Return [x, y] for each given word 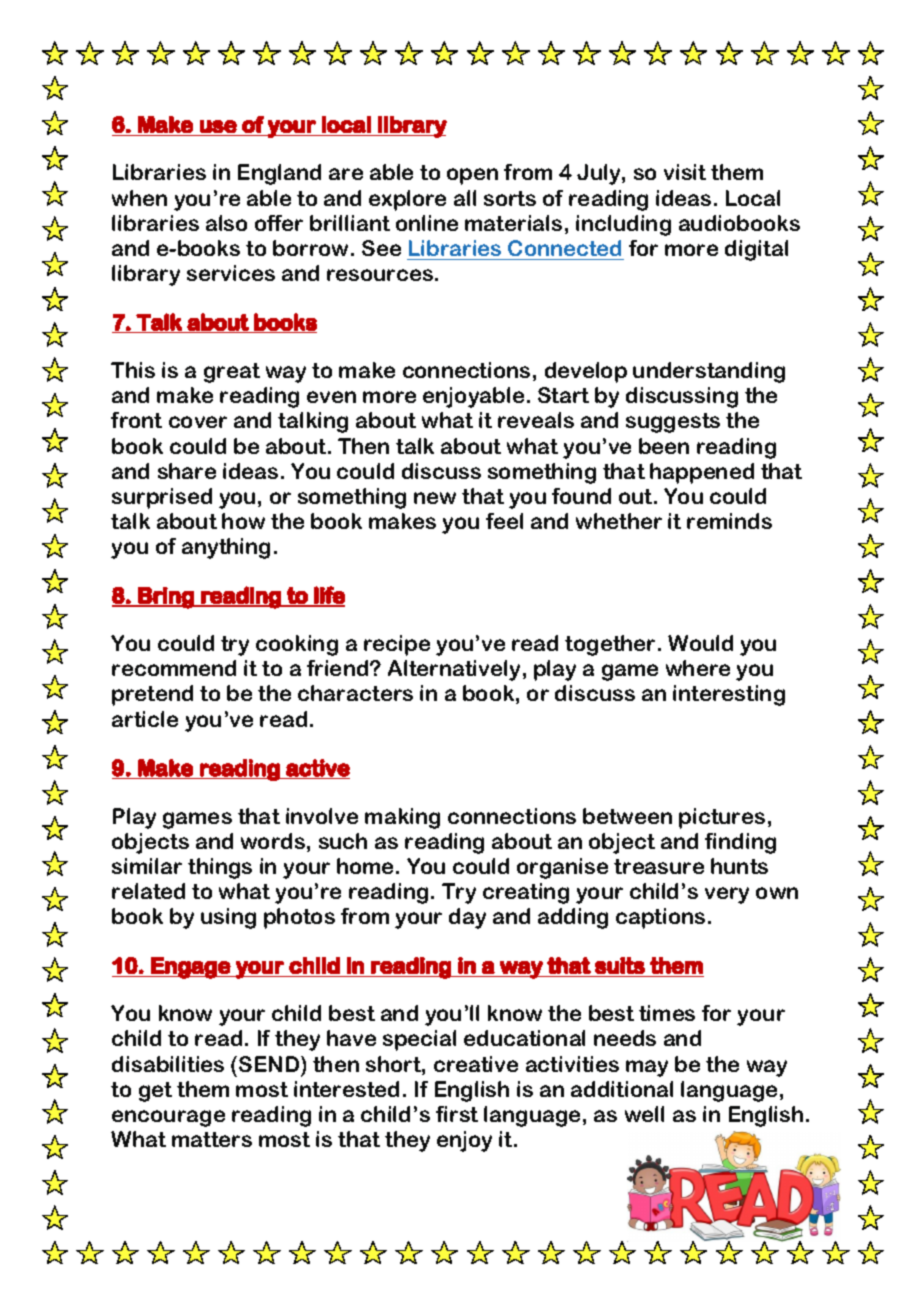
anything [226, 548]
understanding [709, 372]
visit [685, 172]
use [218, 126]
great [232, 373]
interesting [729, 695]
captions [660, 918]
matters [212, 1139]
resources [380, 275]
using [228, 918]
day [467, 918]
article [145, 719]
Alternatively [454, 670]
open [472, 176]
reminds [729, 521]
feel [504, 521]
